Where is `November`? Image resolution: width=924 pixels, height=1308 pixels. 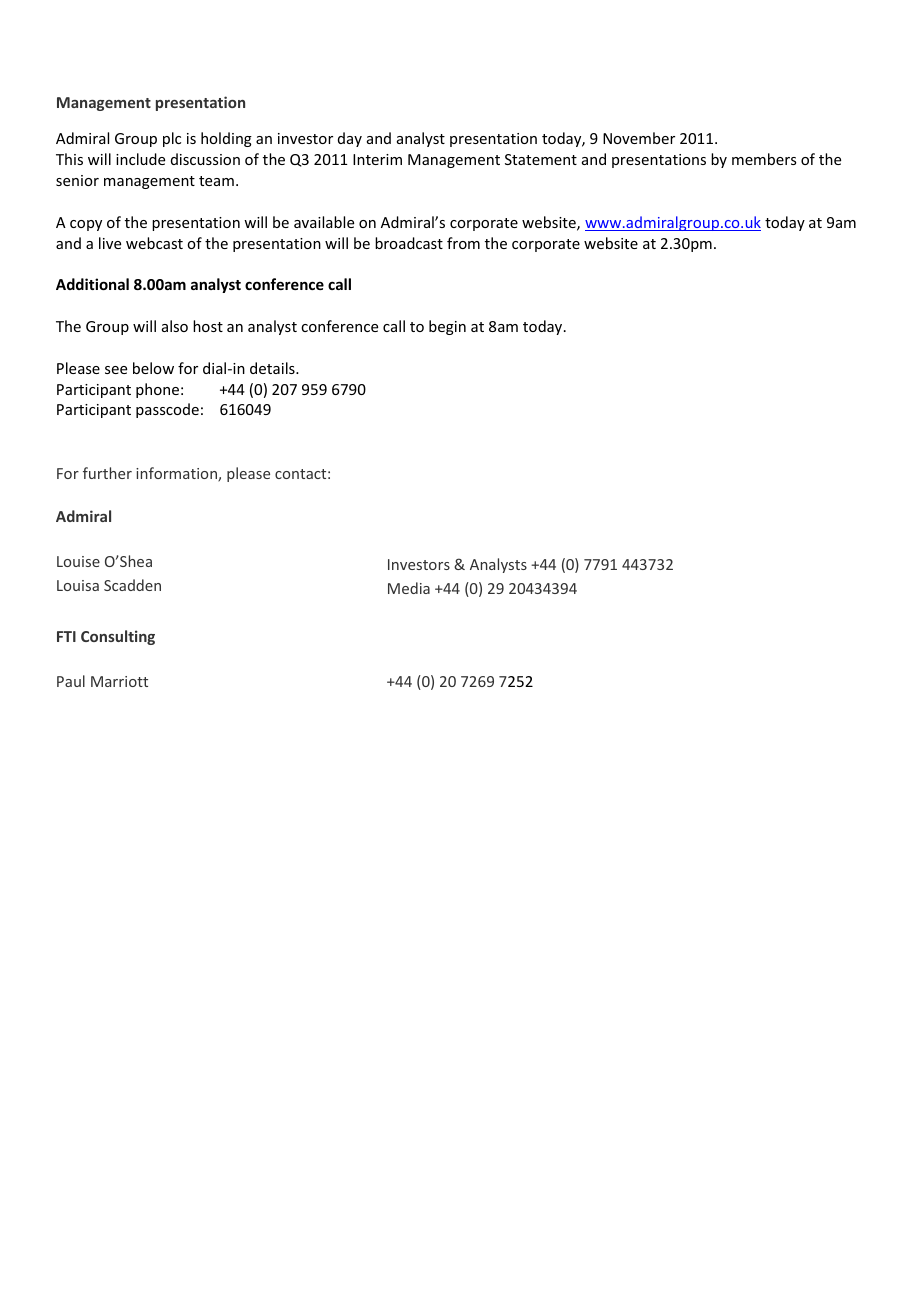 November is located at coordinates (639, 138).
